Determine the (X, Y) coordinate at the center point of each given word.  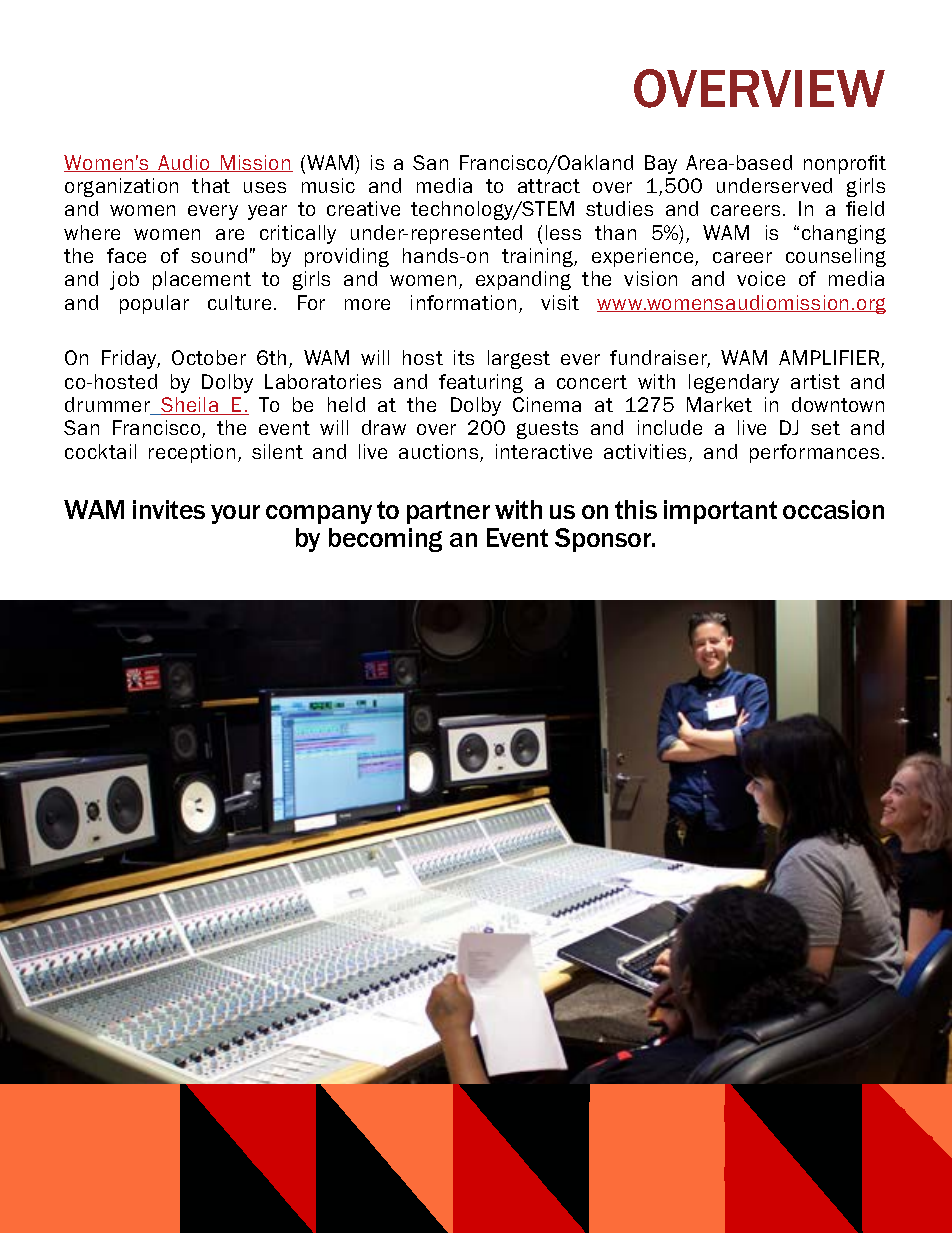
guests (547, 430)
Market (719, 404)
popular (154, 304)
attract (549, 186)
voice (761, 278)
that (211, 185)
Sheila (190, 406)
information (463, 302)
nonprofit (845, 164)
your (235, 514)
